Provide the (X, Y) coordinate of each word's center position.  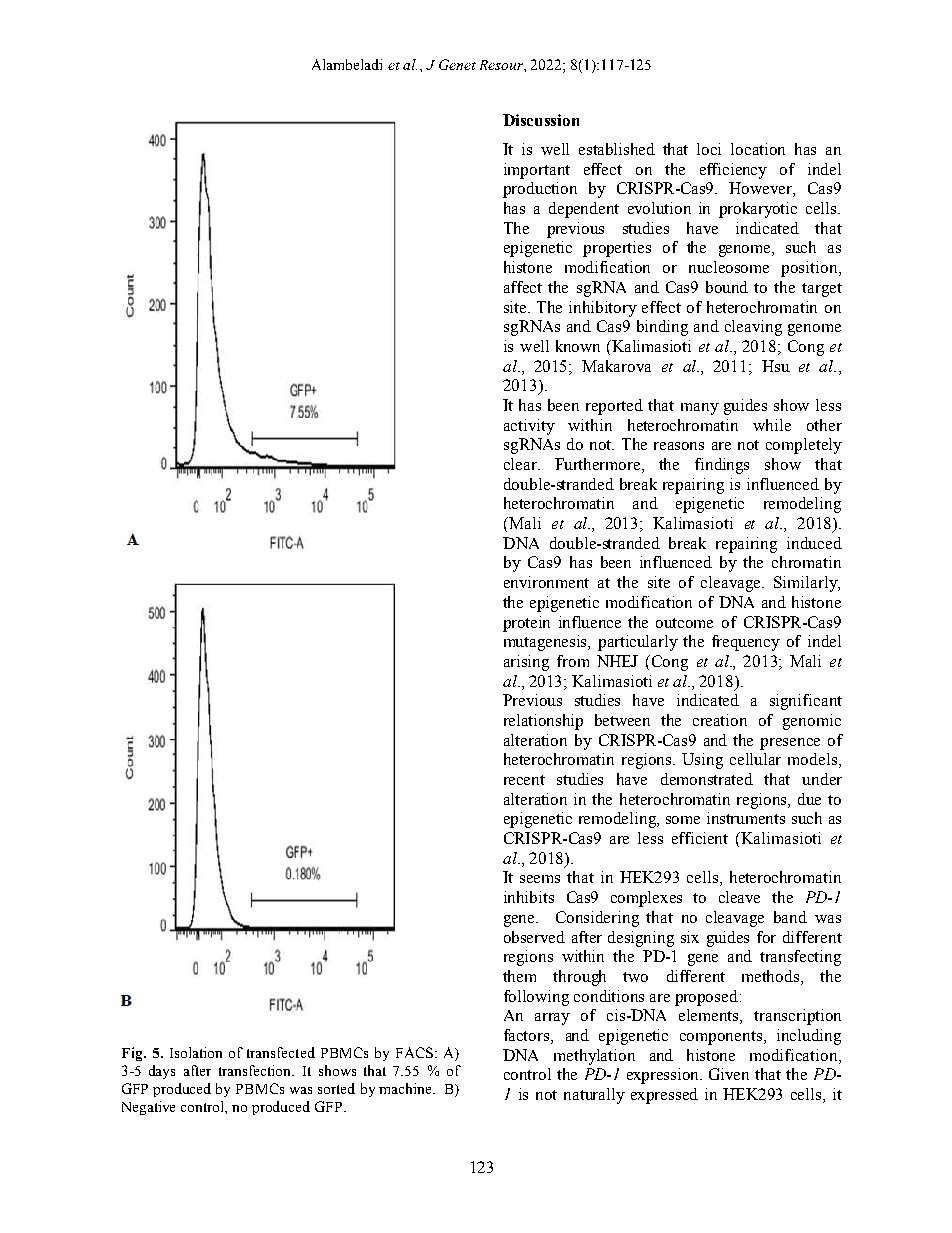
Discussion (541, 120)
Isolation (196, 1052)
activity (529, 427)
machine (406, 1088)
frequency (746, 643)
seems (540, 879)
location (758, 149)
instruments (746, 818)
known (578, 346)
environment (546, 582)
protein (526, 624)
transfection (256, 1070)
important (537, 171)
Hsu (776, 366)
